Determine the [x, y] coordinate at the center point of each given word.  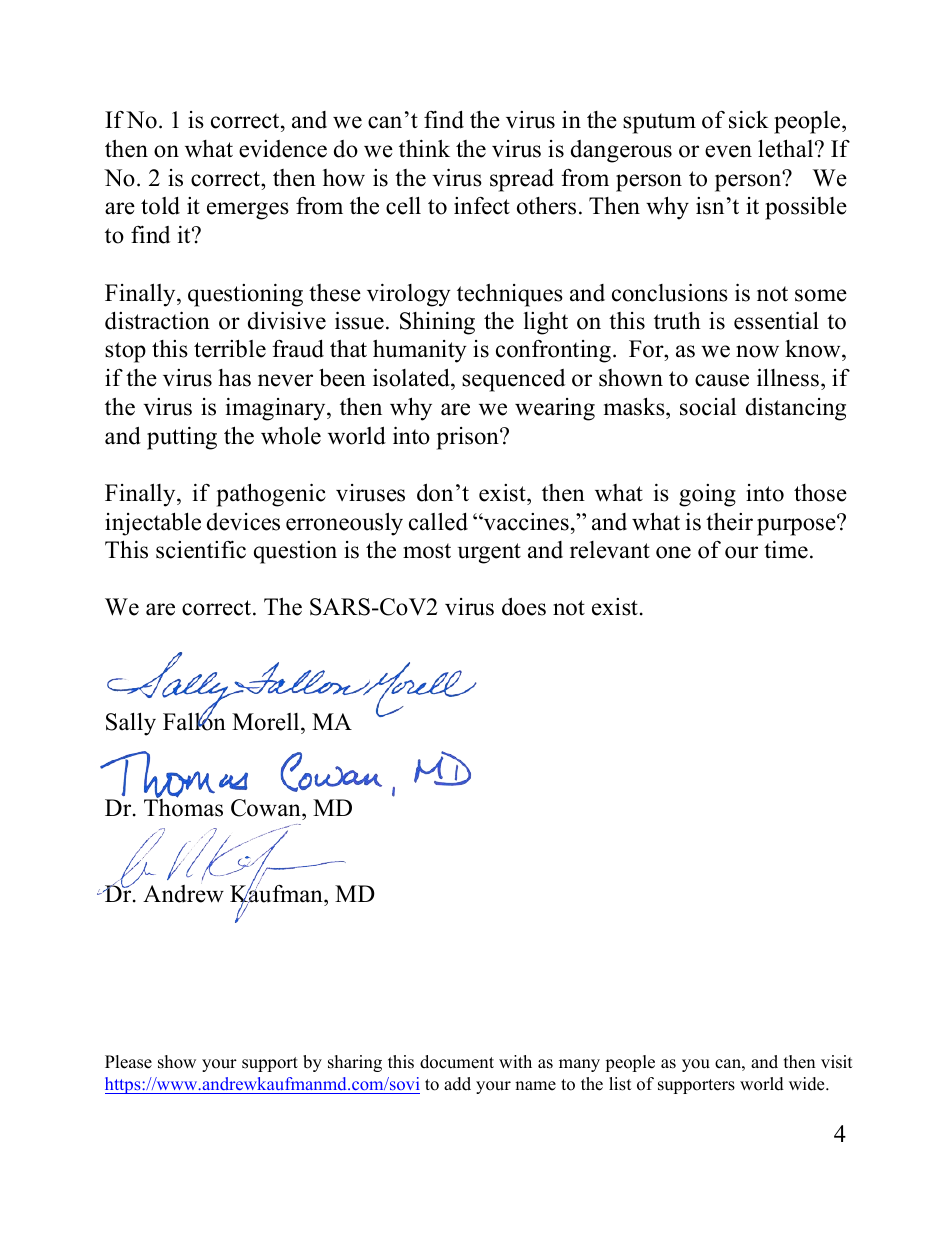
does [524, 606]
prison [469, 438]
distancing [796, 409]
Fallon [194, 721]
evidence [283, 149]
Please [128, 1062]
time [786, 550]
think [424, 148]
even [728, 151]
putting [182, 438]
